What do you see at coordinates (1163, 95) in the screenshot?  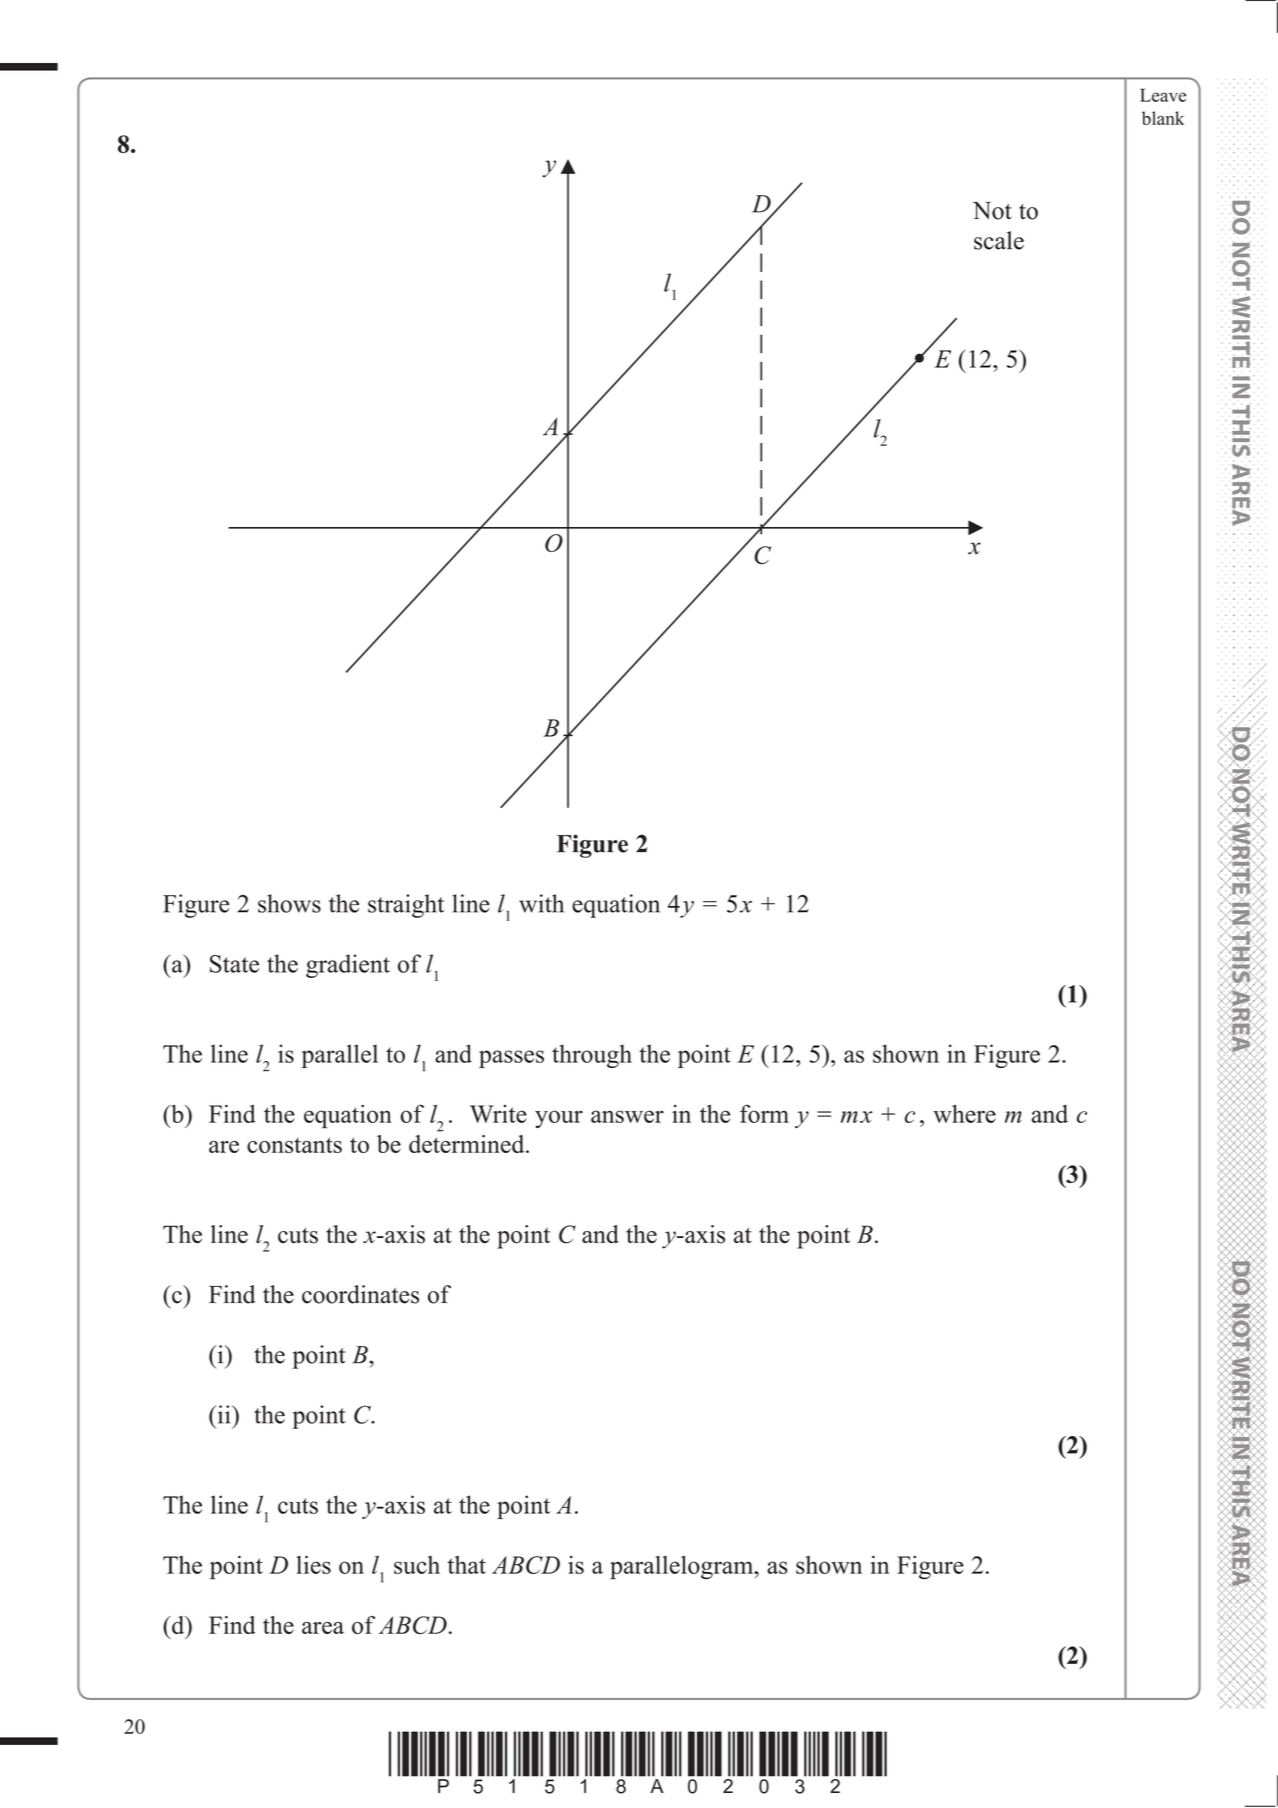 I see `Leave` at bounding box center [1163, 95].
